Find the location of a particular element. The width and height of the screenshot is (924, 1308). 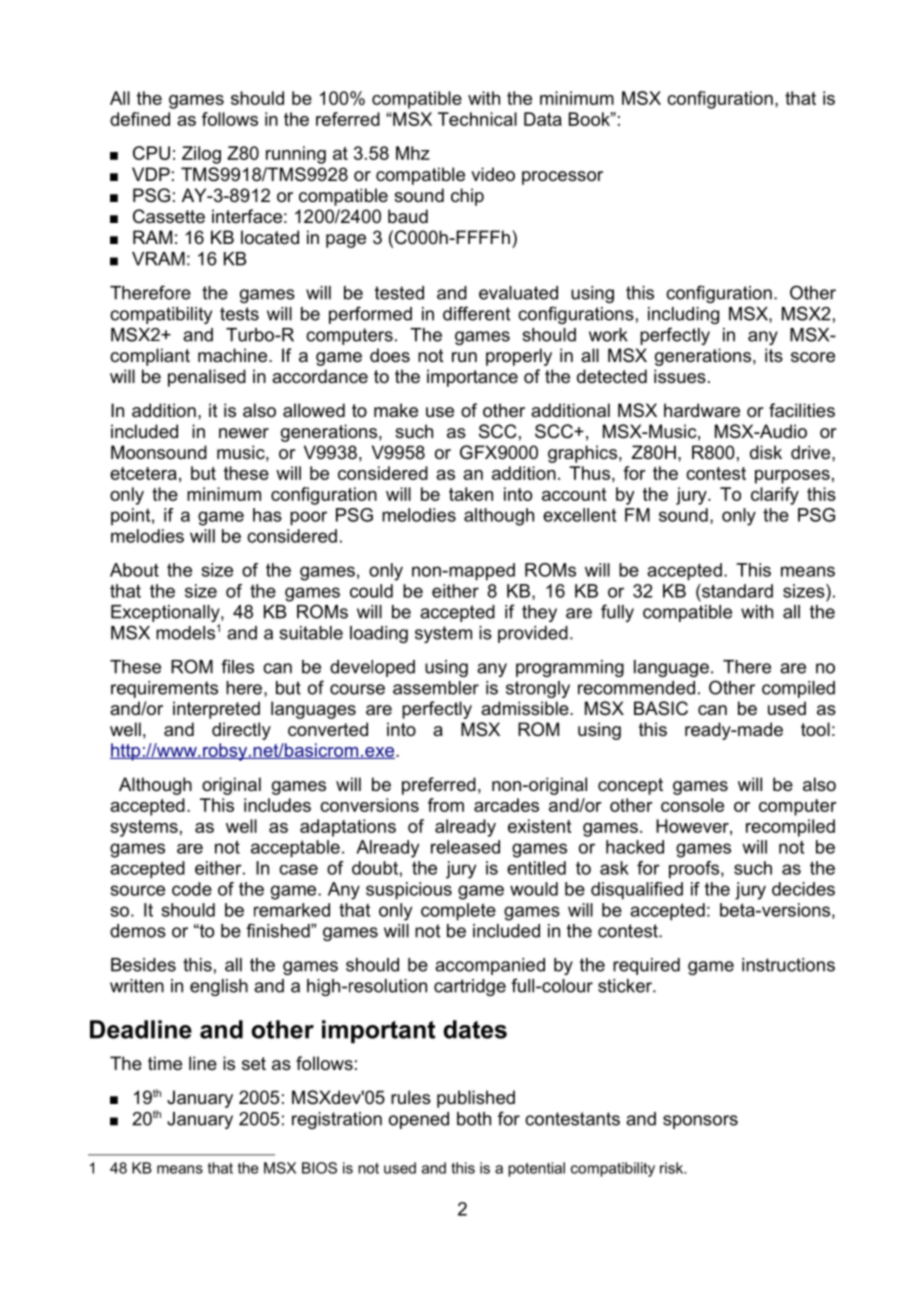

hardware is located at coordinates (702, 410).
